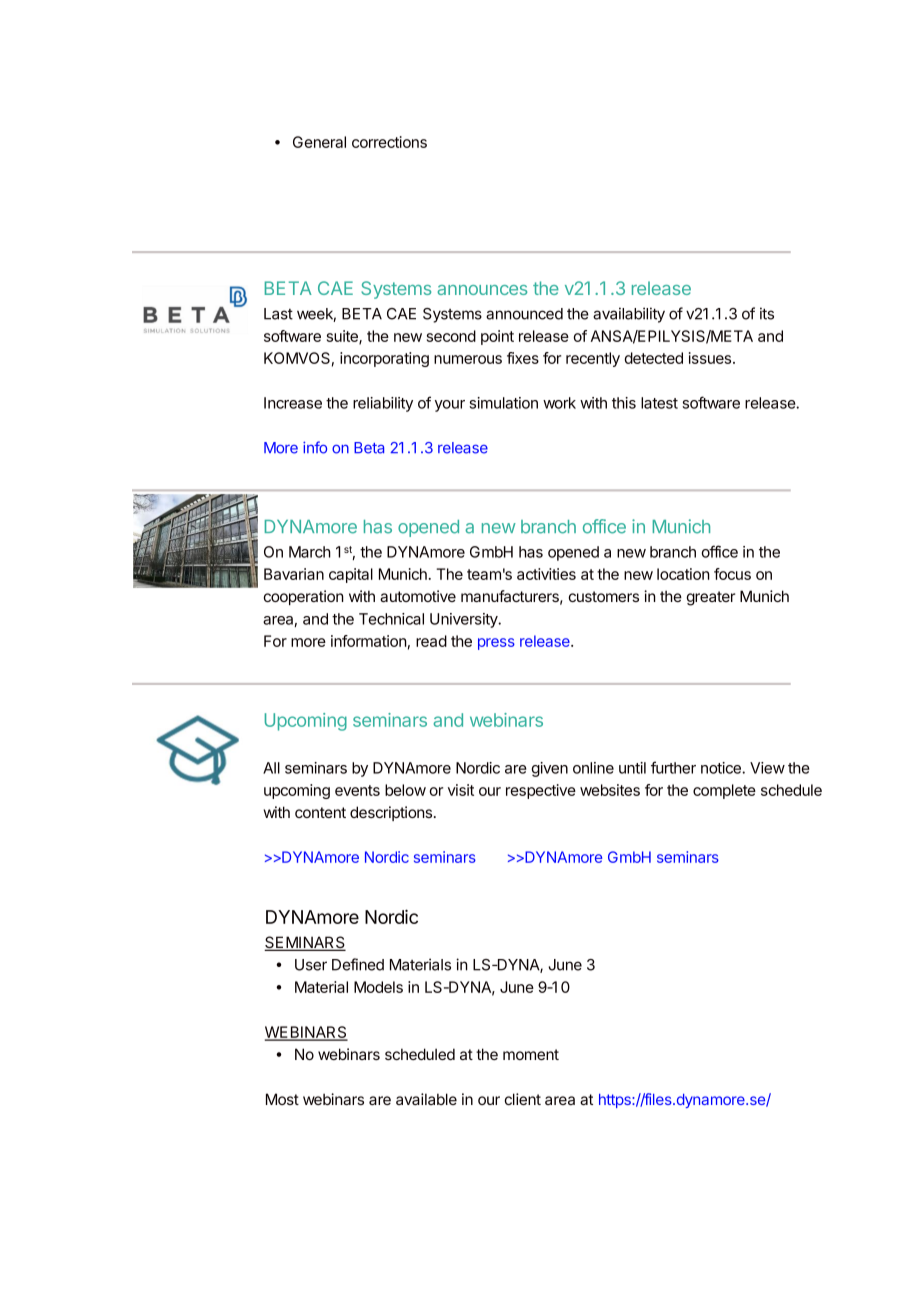 The width and height of the page is (924, 1308). What do you see at coordinates (531, 1054) in the page?
I see `moment` at bounding box center [531, 1054].
